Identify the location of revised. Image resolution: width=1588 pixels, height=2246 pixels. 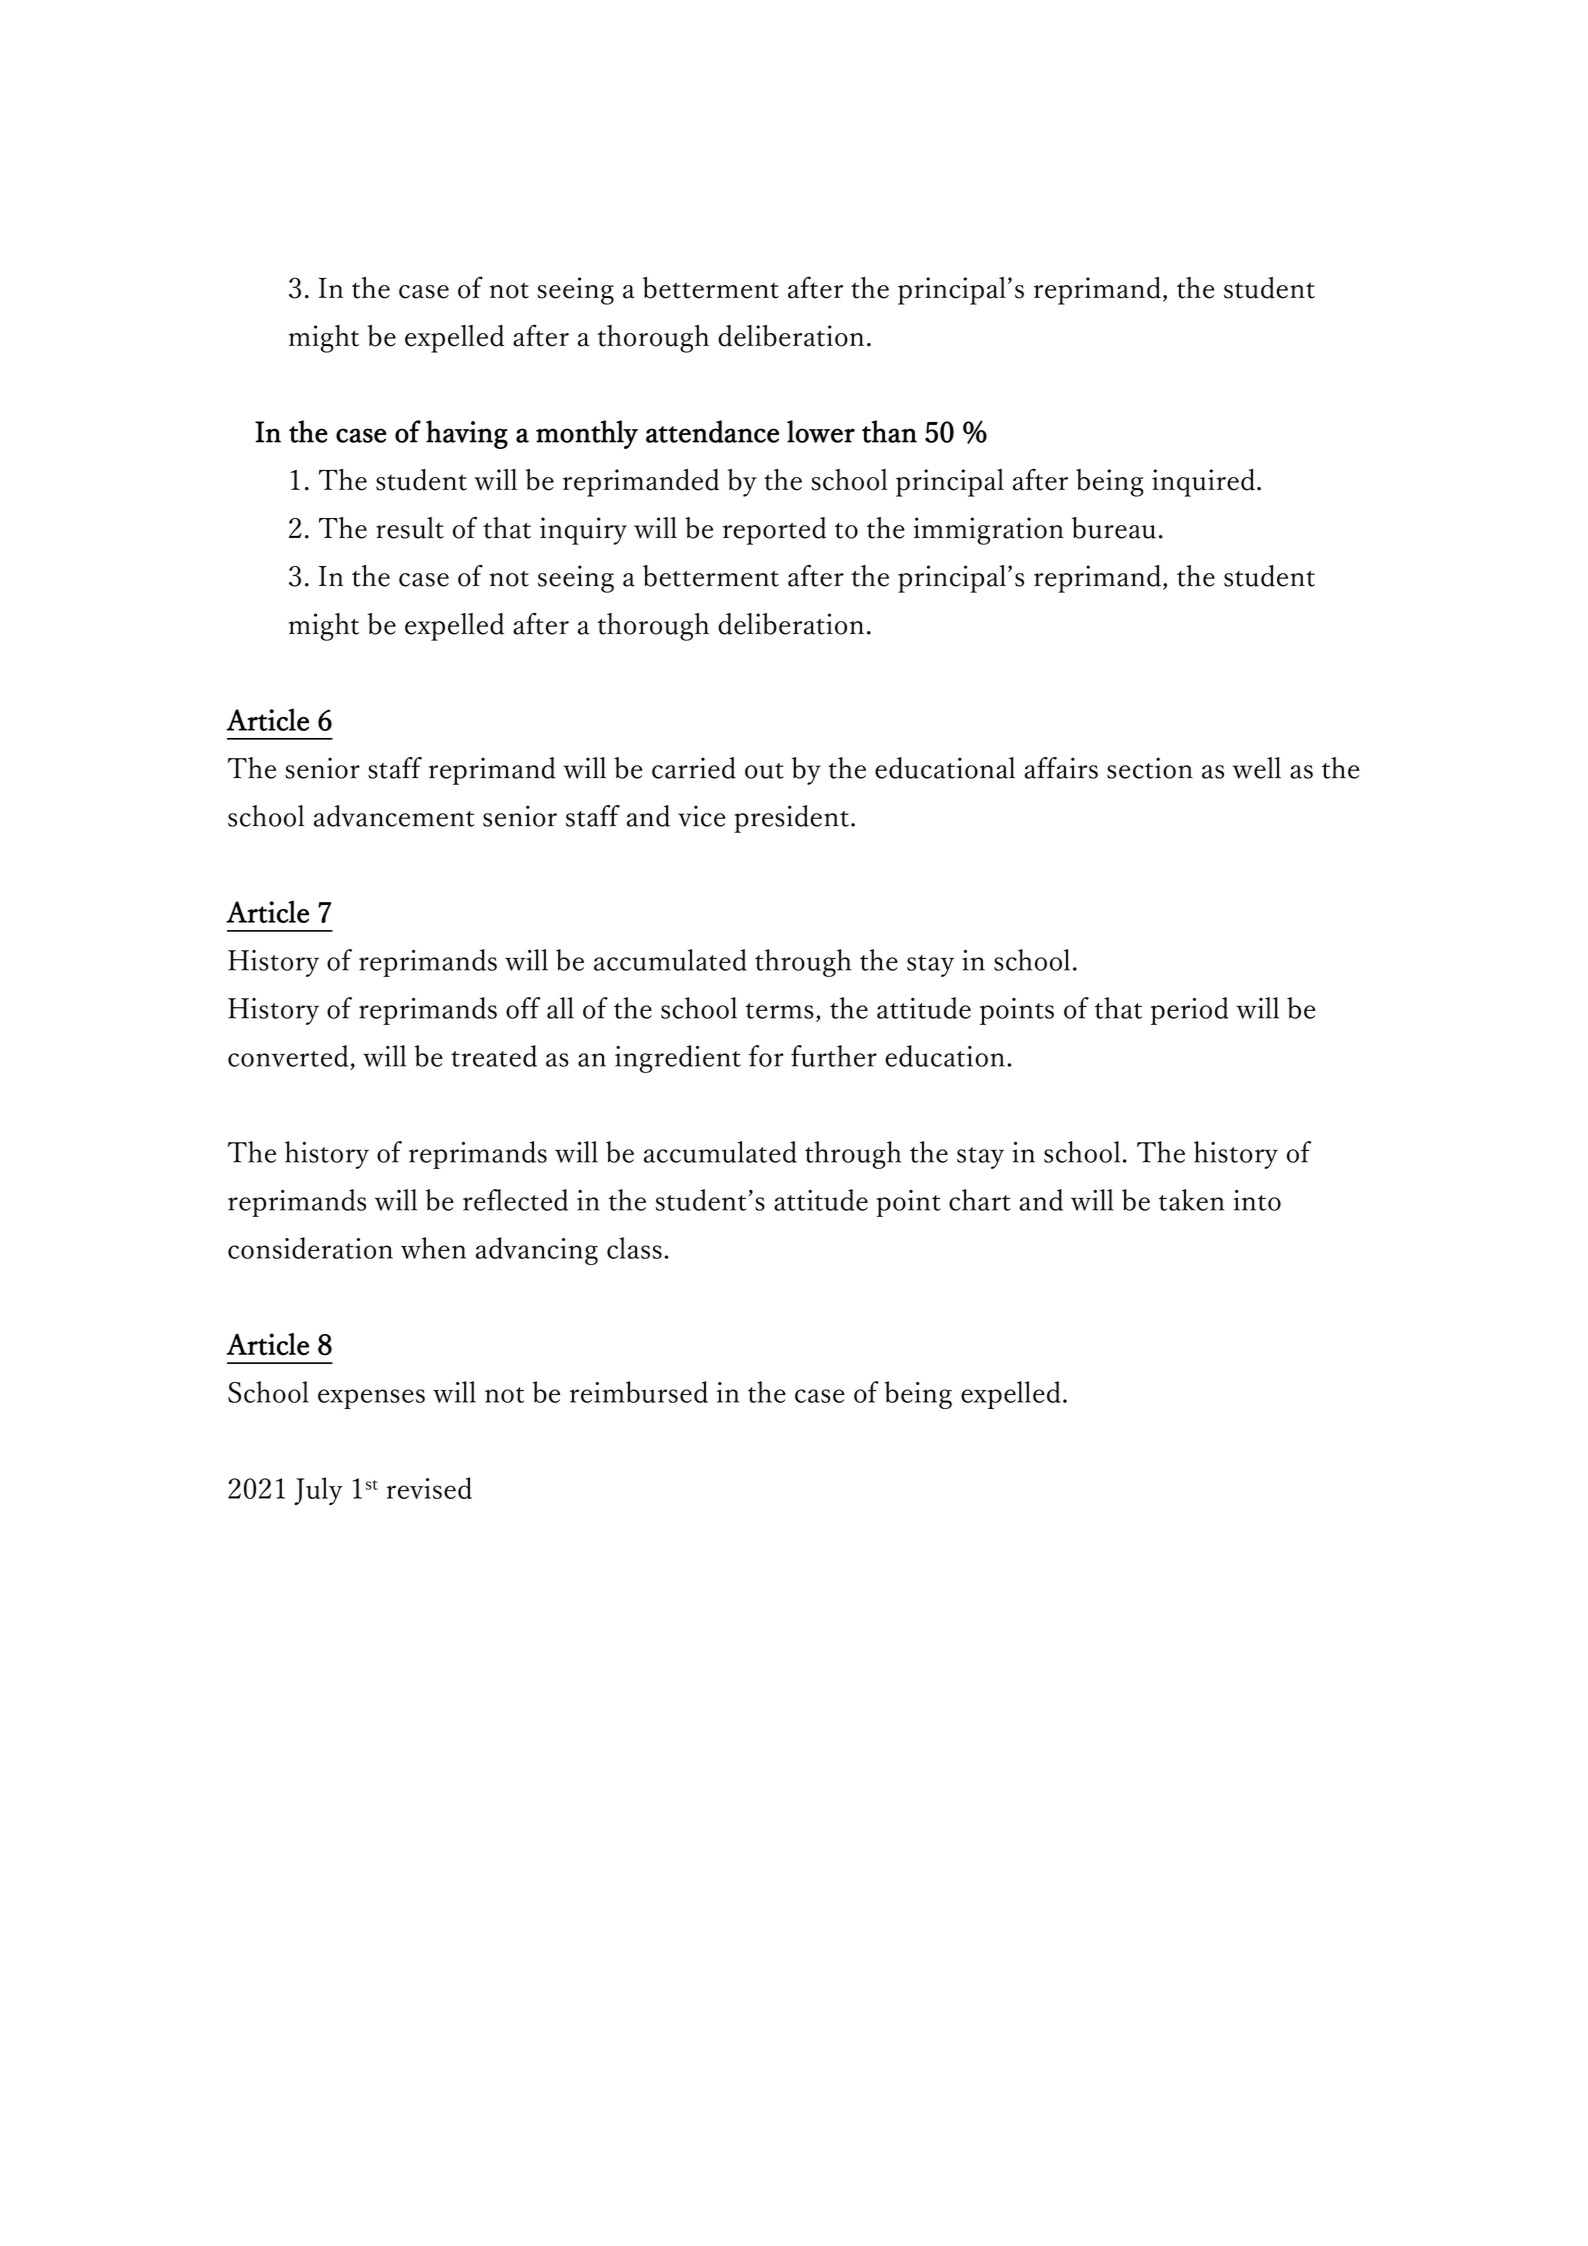
(429, 1488).
